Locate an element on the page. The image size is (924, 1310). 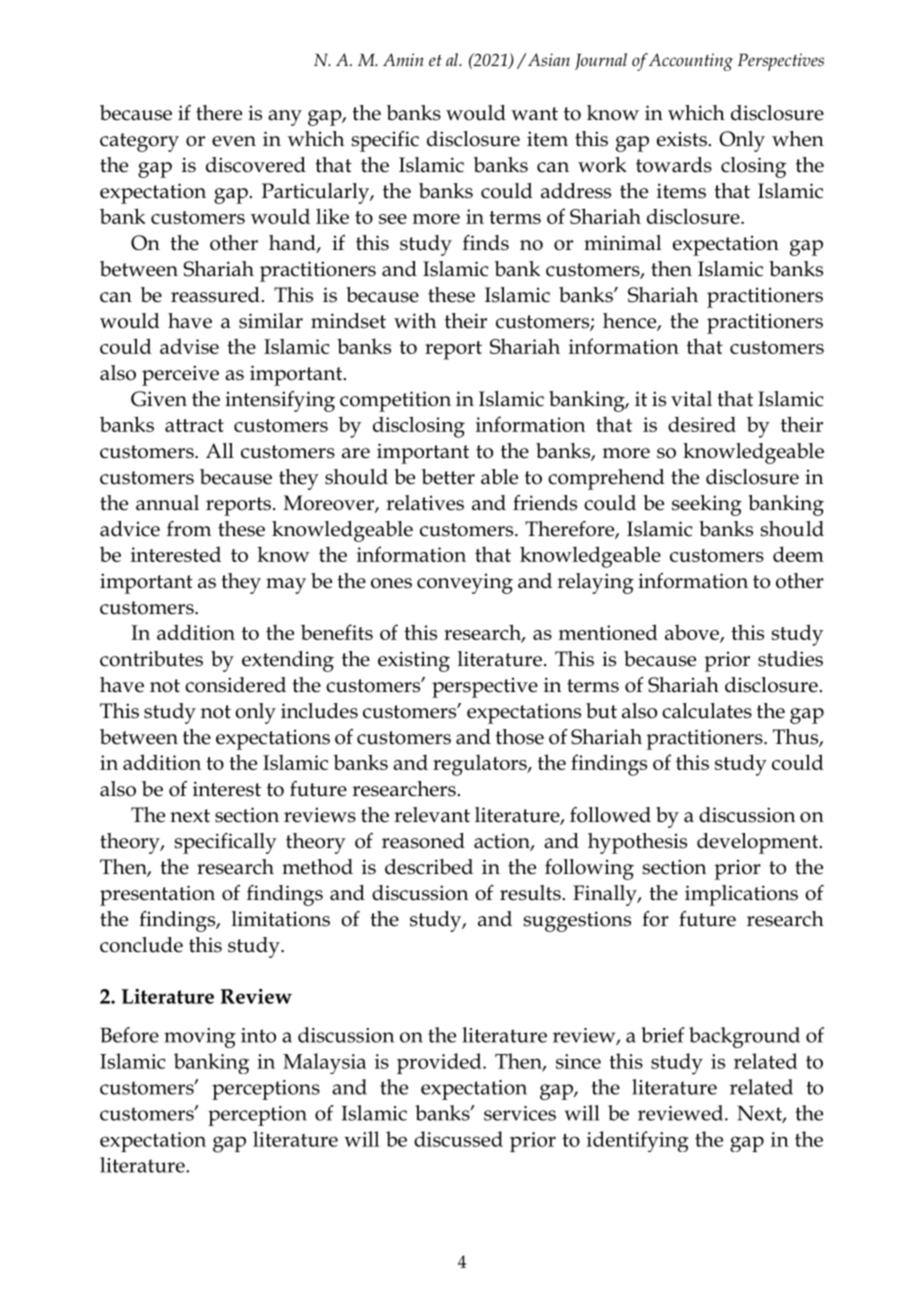
advise is located at coordinates (189, 346).
